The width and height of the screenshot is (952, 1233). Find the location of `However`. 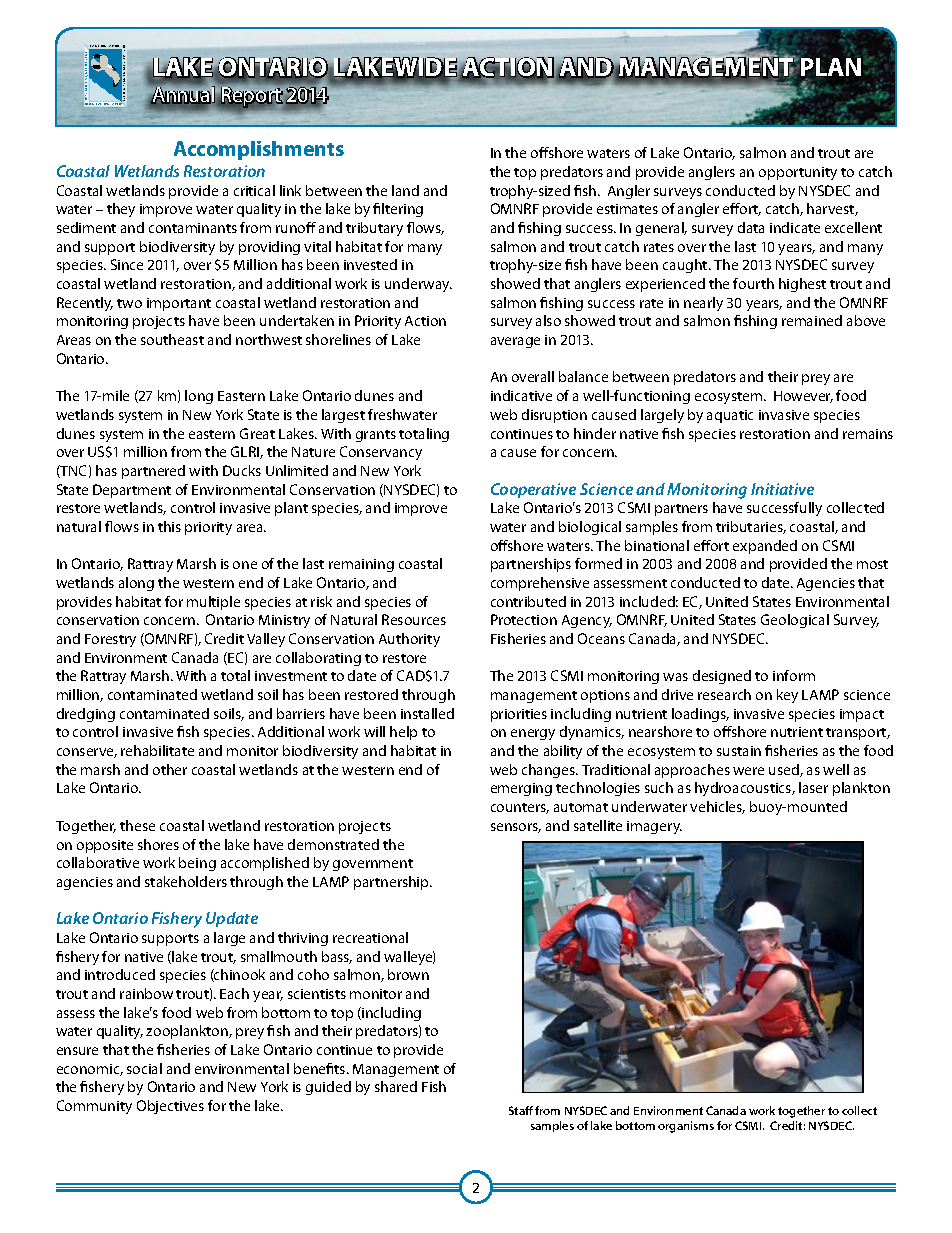

However is located at coordinates (803, 397).
